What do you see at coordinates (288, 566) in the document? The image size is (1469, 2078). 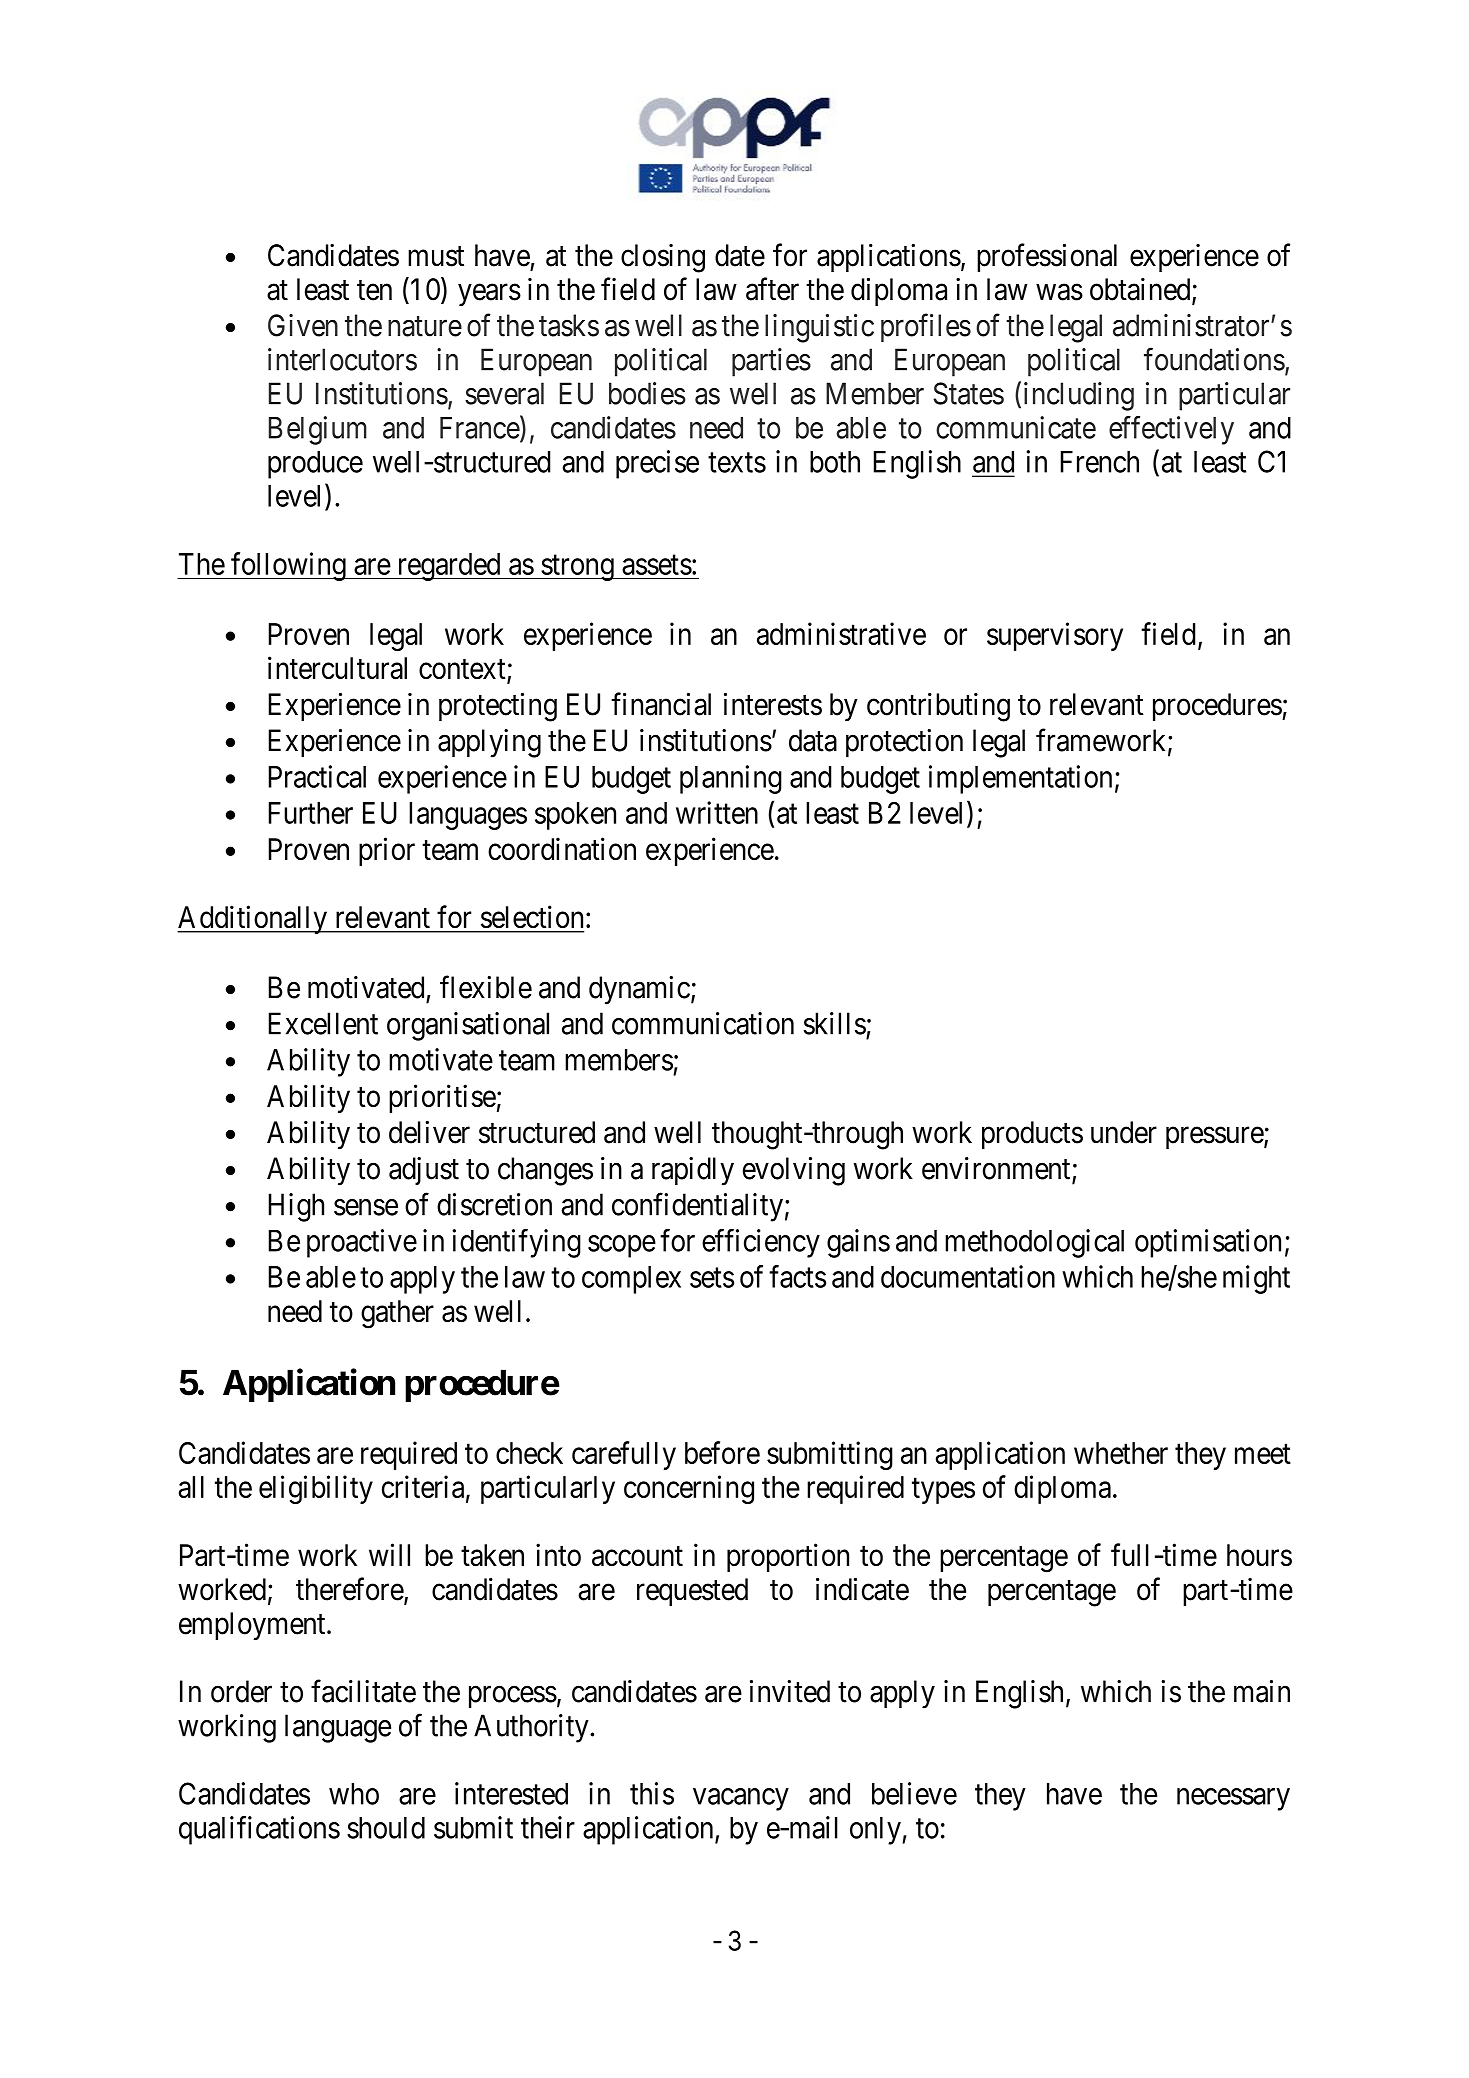 I see `following` at bounding box center [288, 566].
